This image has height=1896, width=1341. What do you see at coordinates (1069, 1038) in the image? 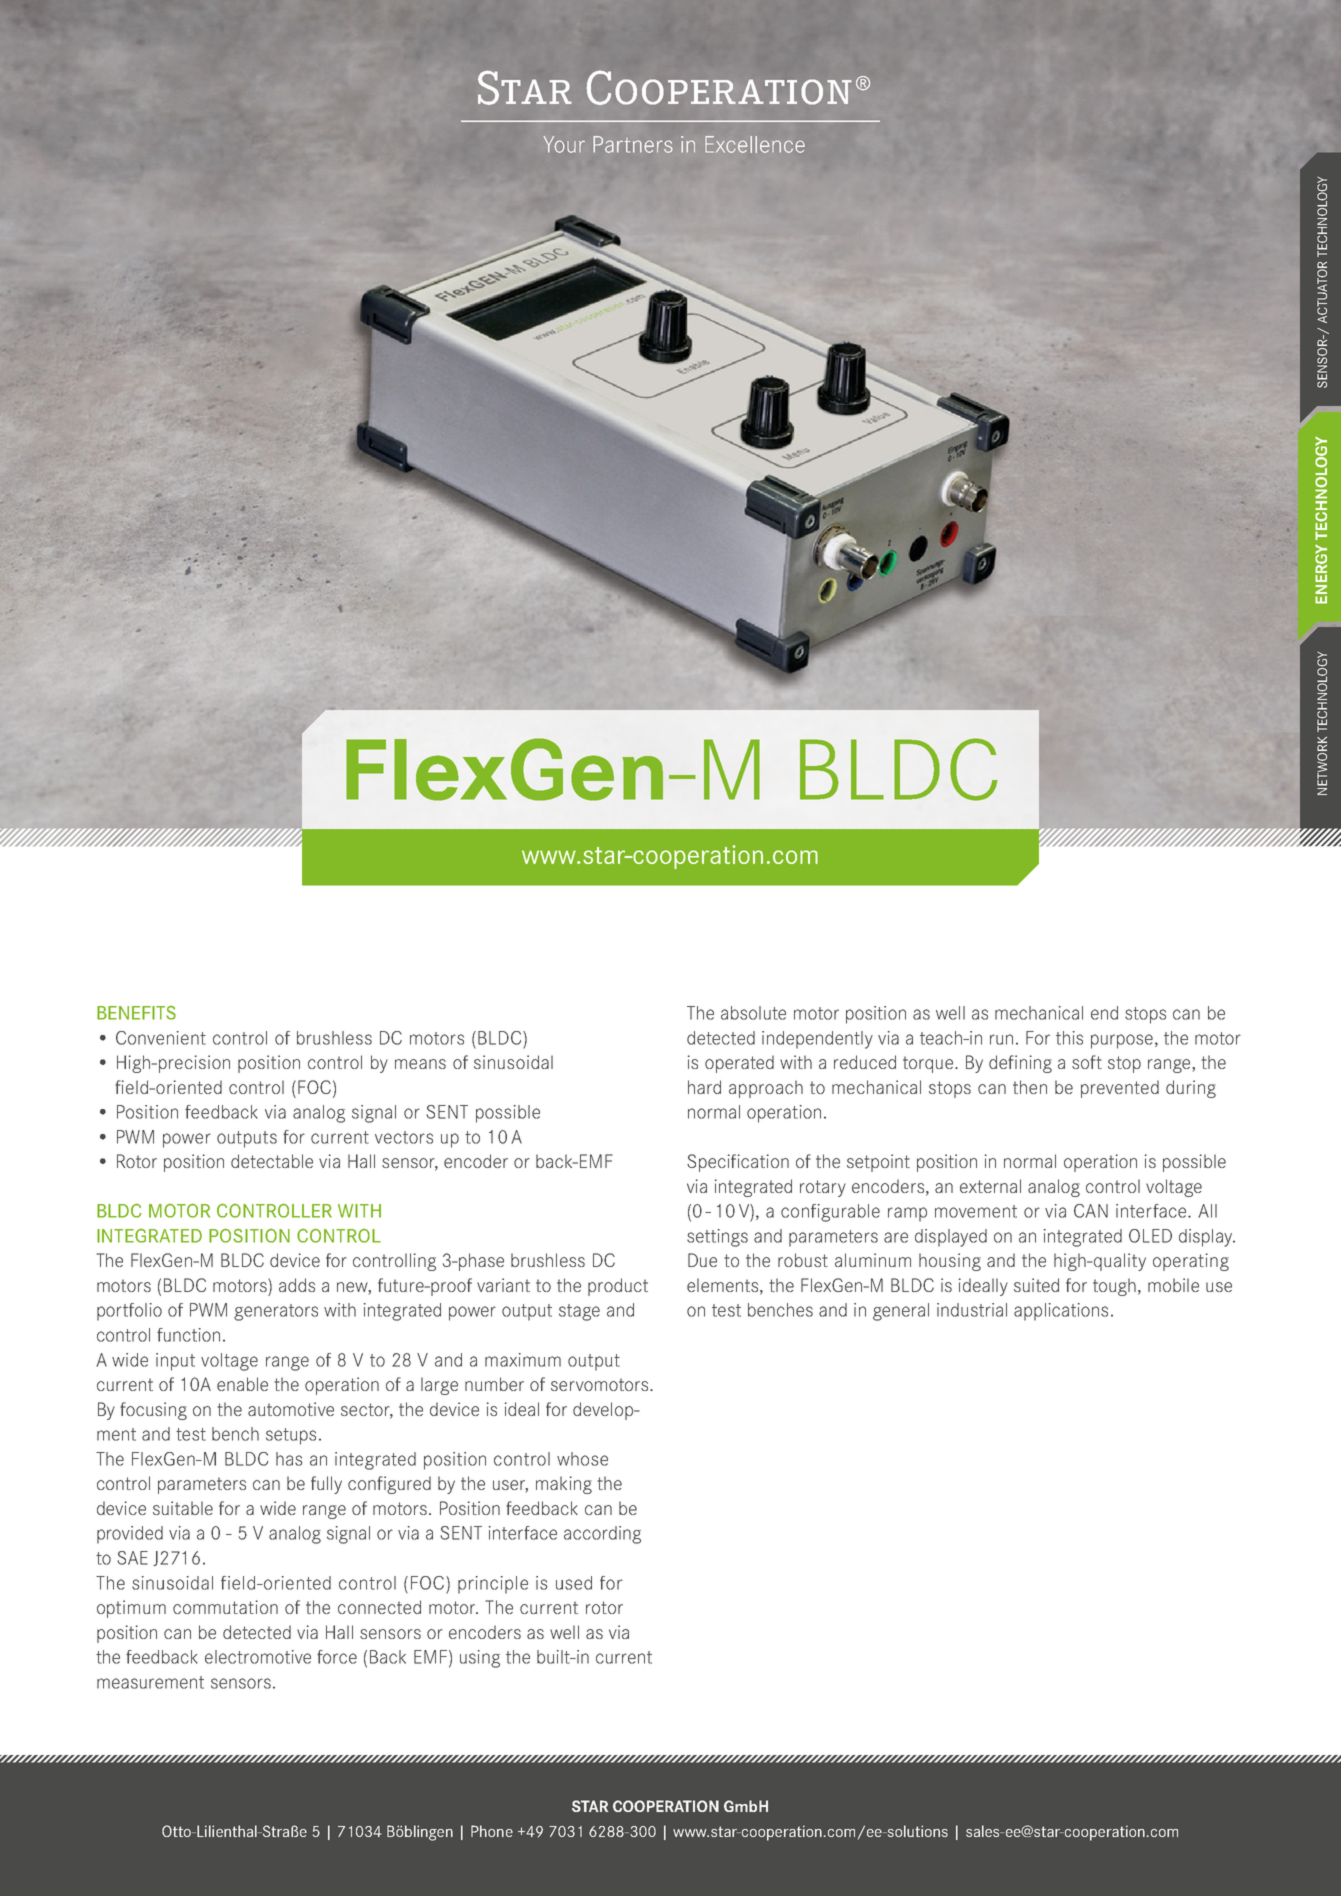
I see `this` at bounding box center [1069, 1038].
